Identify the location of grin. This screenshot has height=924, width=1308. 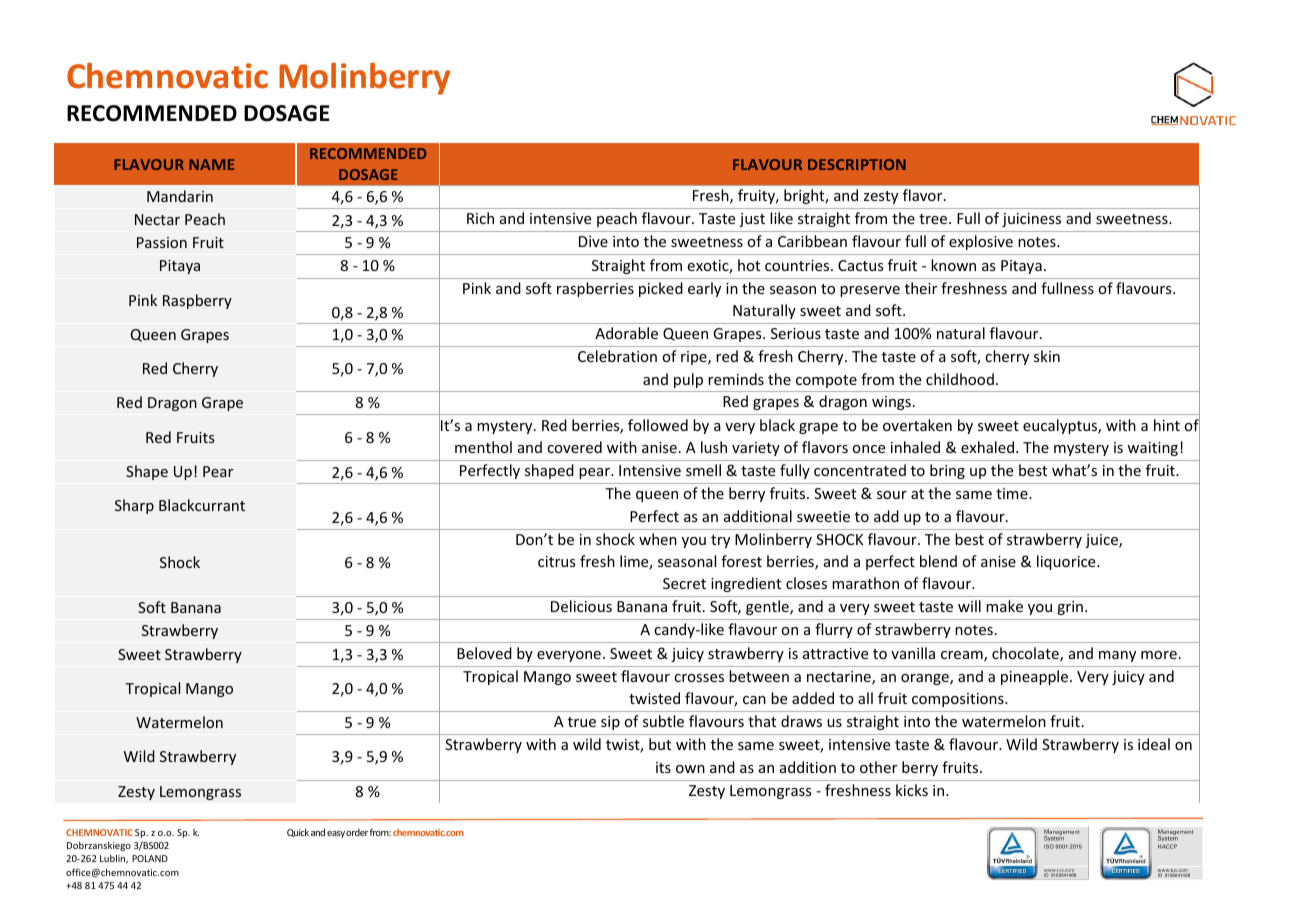
(1070, 608).
